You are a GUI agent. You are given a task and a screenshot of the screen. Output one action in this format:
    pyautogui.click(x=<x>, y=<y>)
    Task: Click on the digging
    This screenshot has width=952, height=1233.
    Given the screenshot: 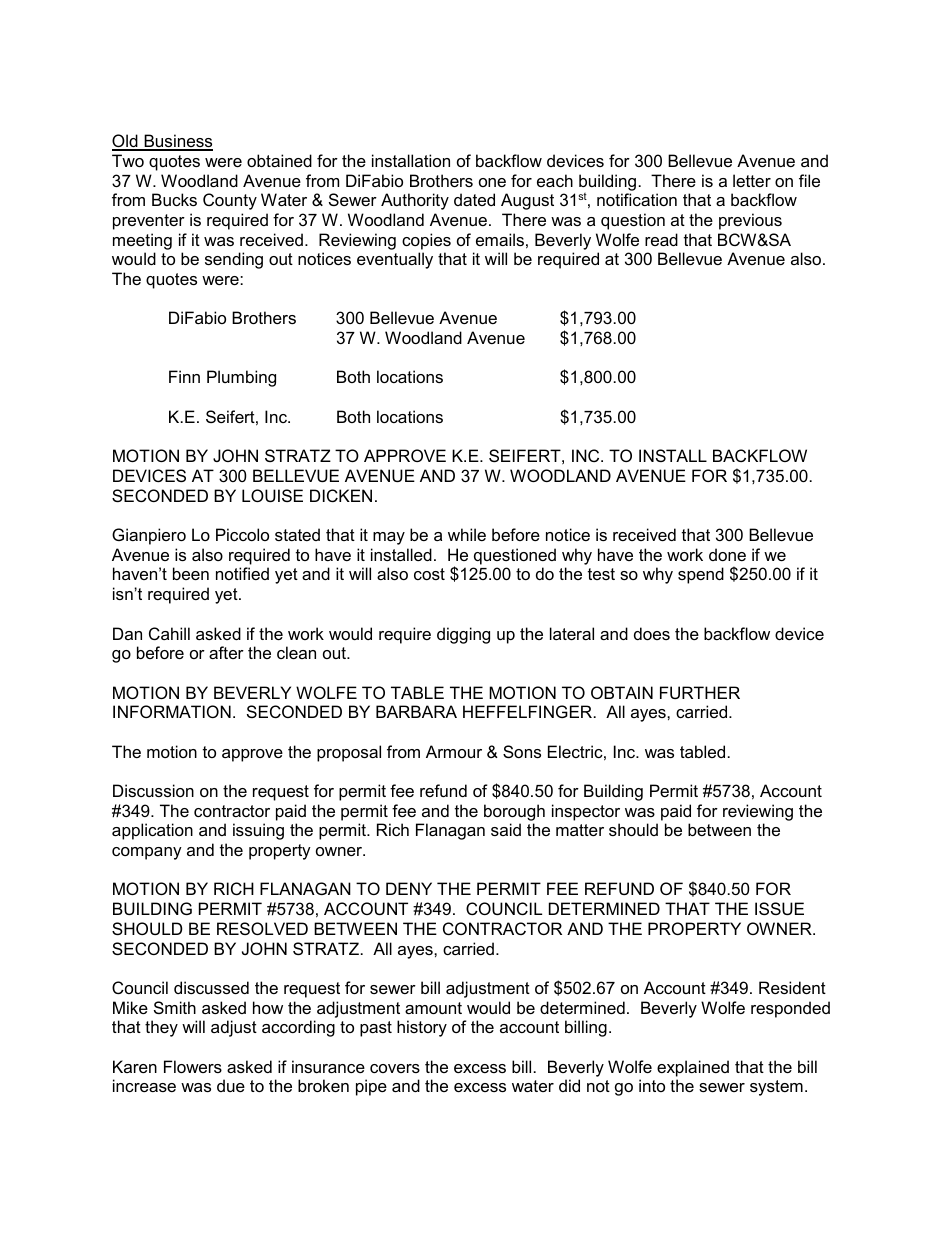 What is the action you would take?
    pyautogui.click(x=463, y=635)
